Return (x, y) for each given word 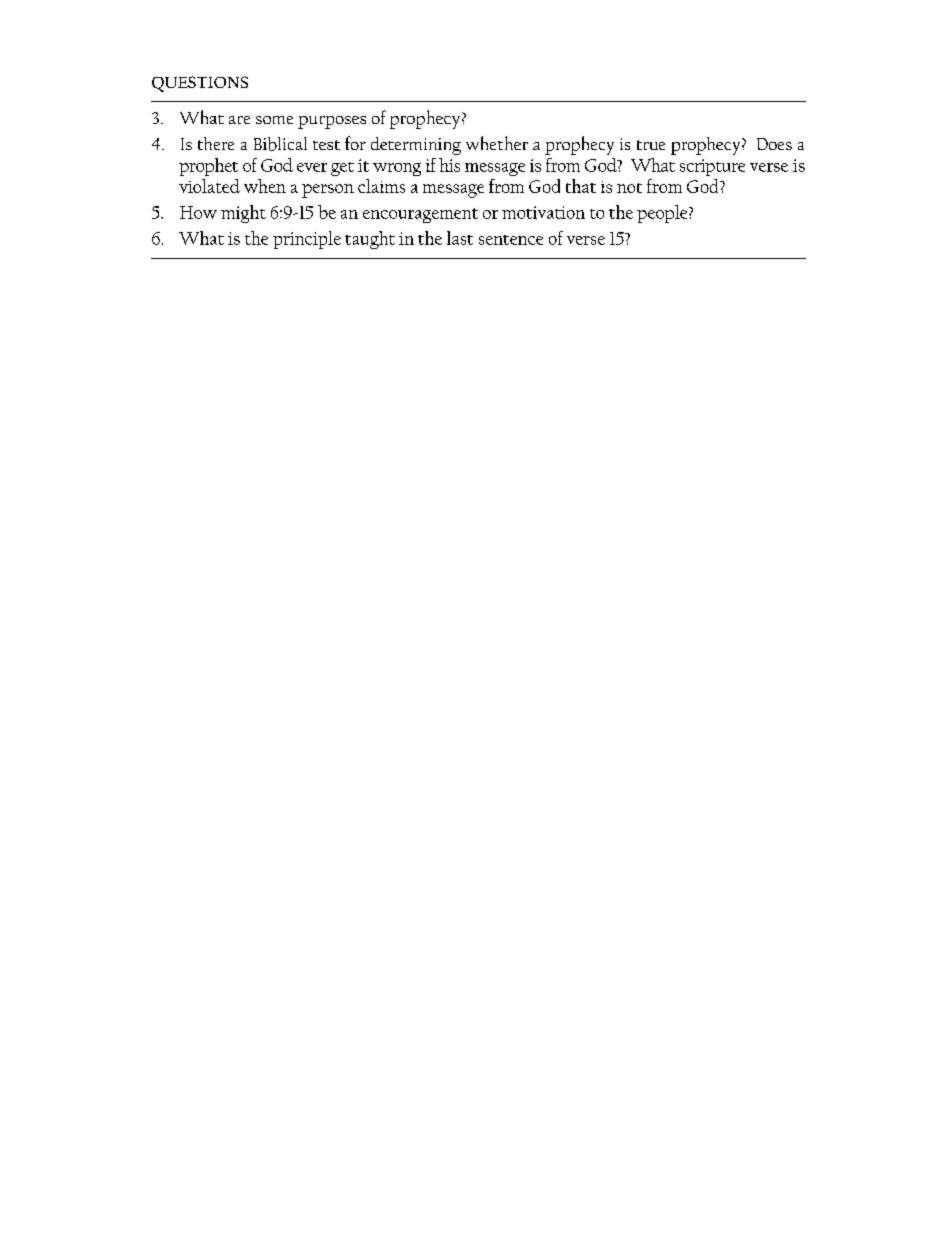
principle (307, 240)
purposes (332, 122)
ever (312, 167)
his (449, 165)
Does (774, 144)
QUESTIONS (200, 84)
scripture (712, 167)
